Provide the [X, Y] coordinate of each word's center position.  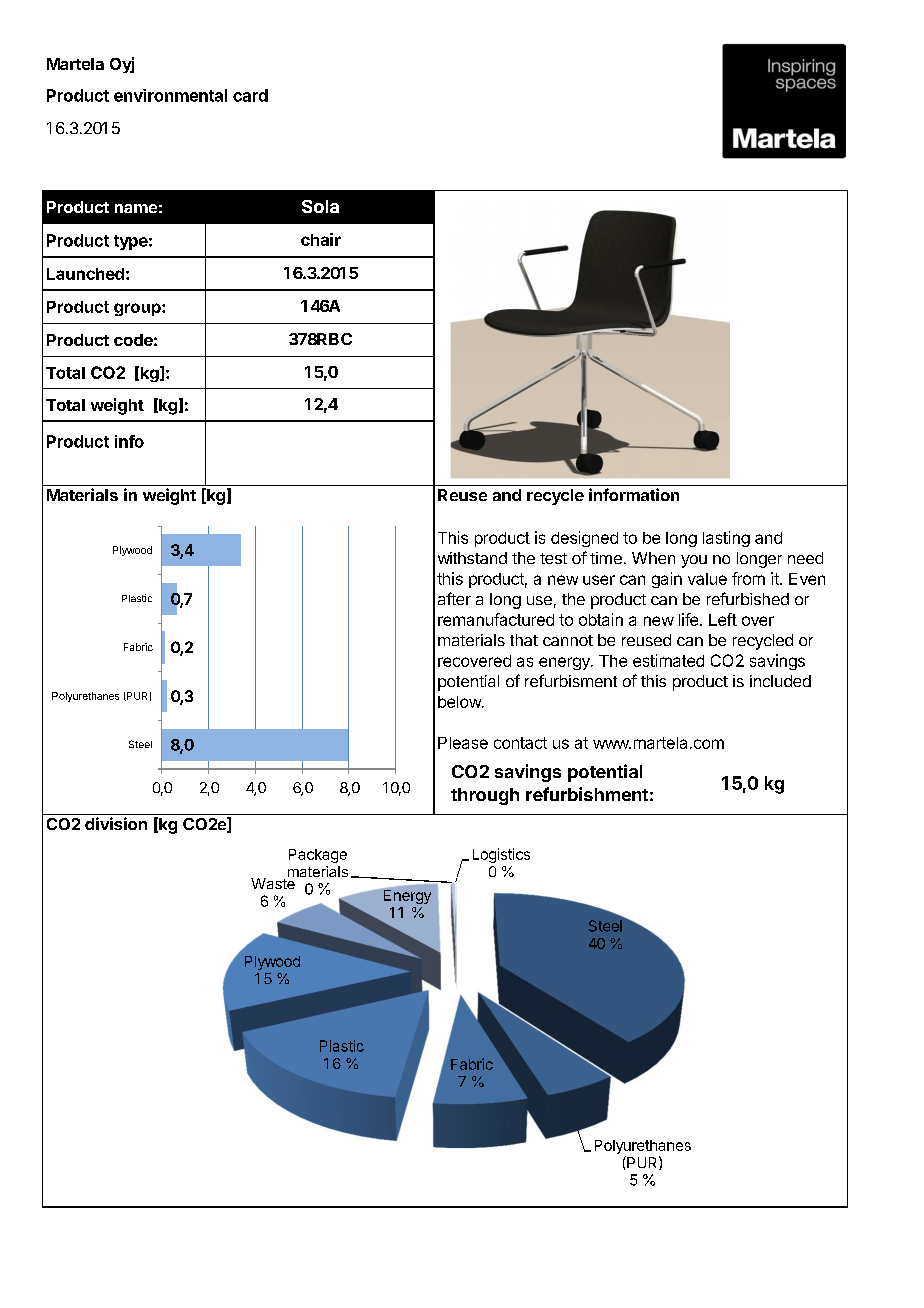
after [454, 598]
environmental [170, 95]
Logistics [501, 855]
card [250, 95]
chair [321, 239]
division [116, 823]
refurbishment [587, 794]
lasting [726, 539]
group [138, 309]
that [524, 640]
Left [723, 619]
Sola [320, 206]
